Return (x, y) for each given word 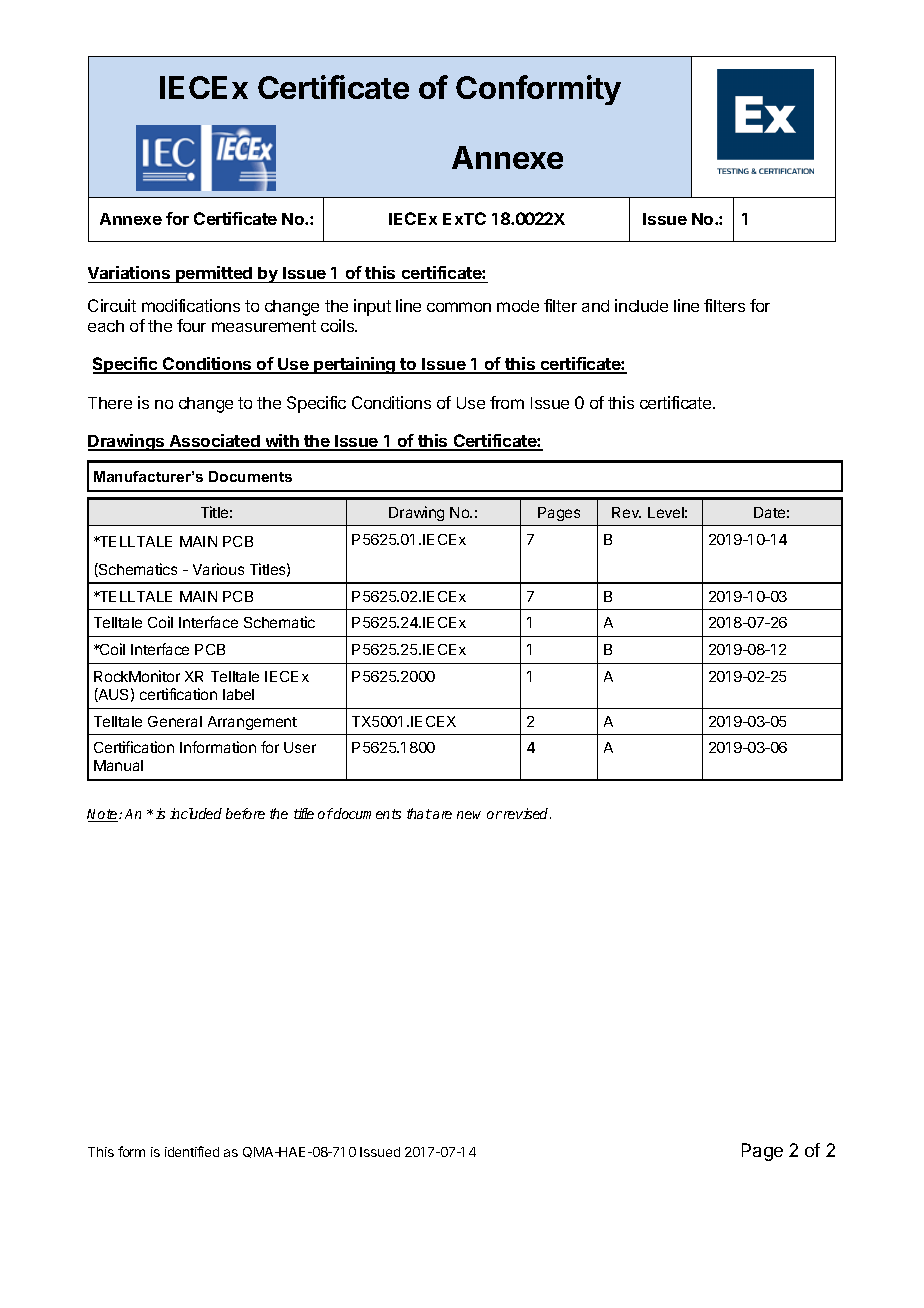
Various (218, 569)
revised (527, 813)
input (372, 307)
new (469, 815)
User (300, 747)
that (419, 813)
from (507, 402)
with (282, 442)
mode (518, 306)
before (245, 813)
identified (192, 1151)
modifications (191, 305)
